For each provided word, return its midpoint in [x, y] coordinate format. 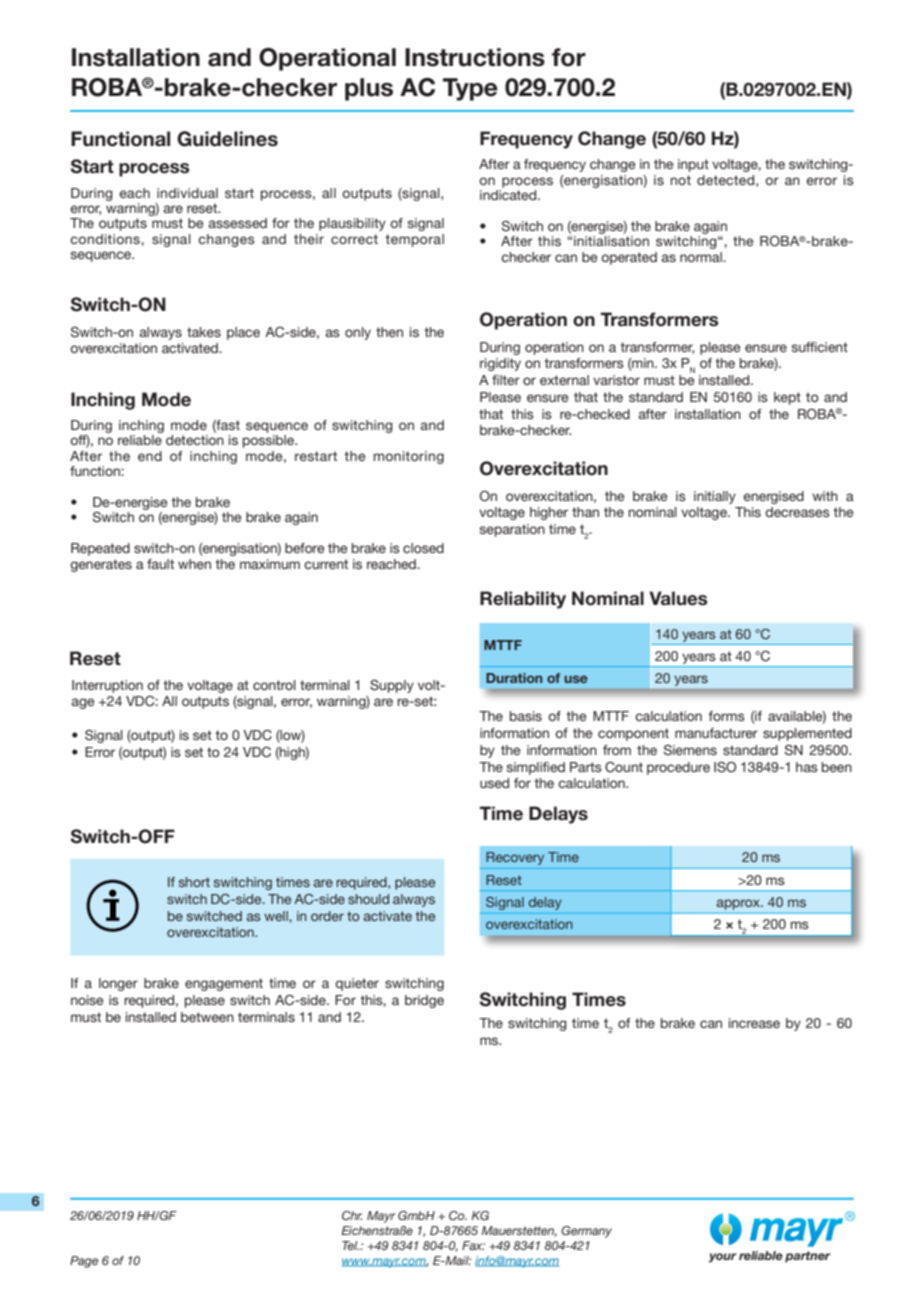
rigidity [500, 364]
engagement [224, 984]
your [723, 1258]
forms [726, 716]
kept [787, 398]
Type [470, 89]
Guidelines [227, 139]
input [693, 165]
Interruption [107, 686]
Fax [473, 1245]
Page [84, 1262]
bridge [424, 1001]
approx [740, 904]
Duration [514, 678]
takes [204, 332]
